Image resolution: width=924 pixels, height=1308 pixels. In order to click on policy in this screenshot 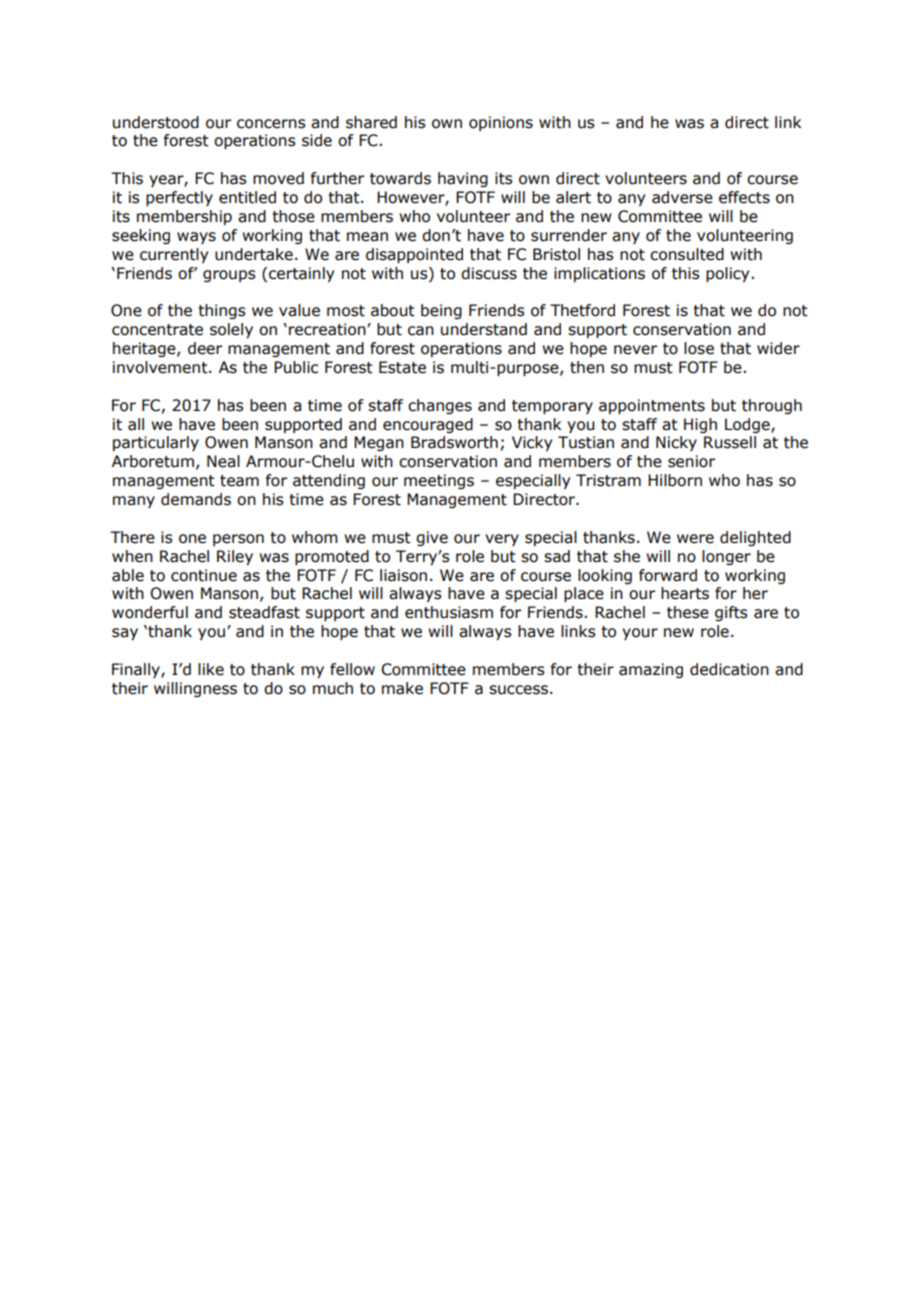, I will do `click(729, 274)`.
